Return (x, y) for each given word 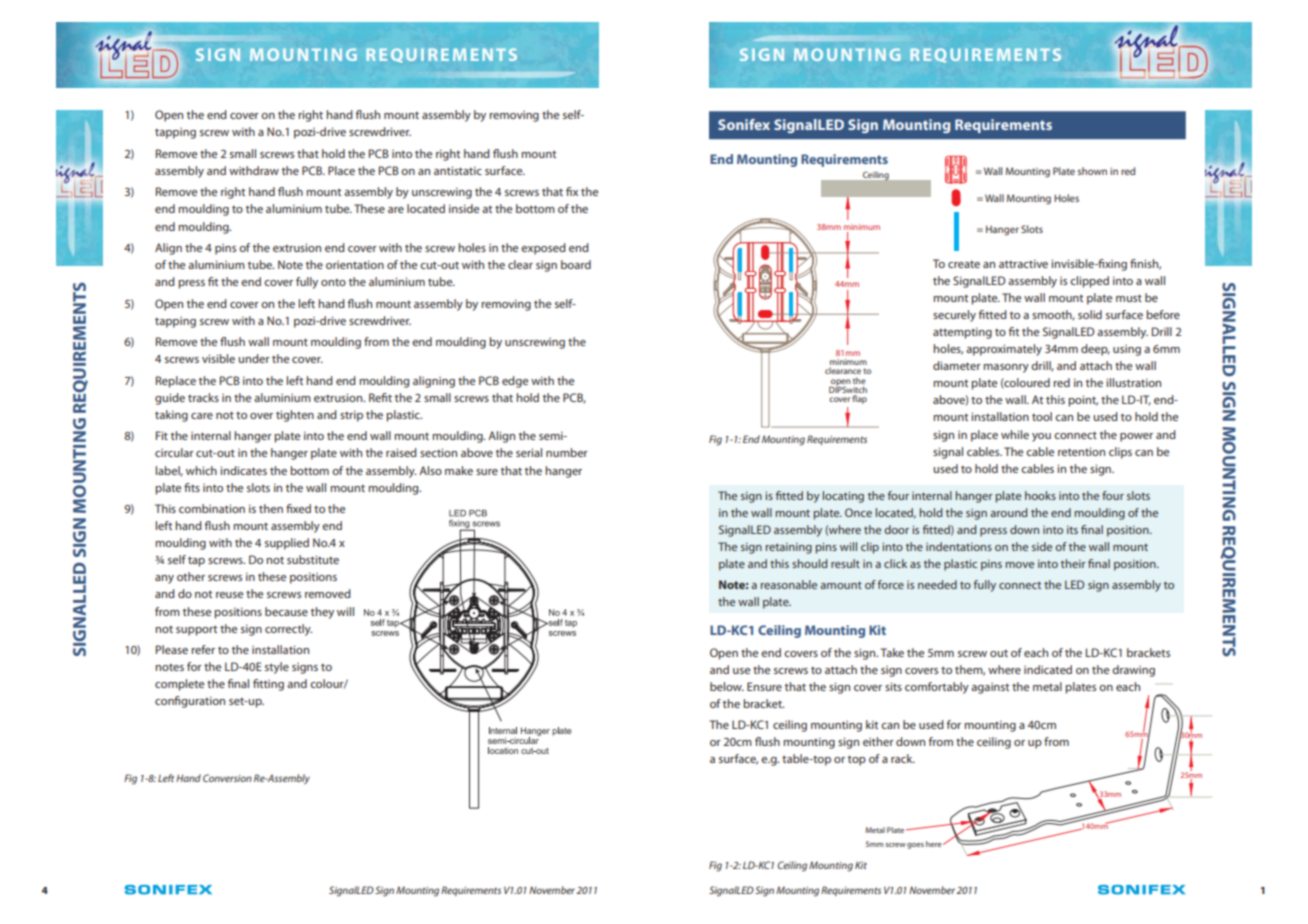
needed (937, 584)
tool (1042, 416)
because (286, 611)
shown (1092, 171)
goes (915, 846)
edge (515, 382)
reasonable (788, 584)
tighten (295, 416)
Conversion (227, 778)
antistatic (458, 170)
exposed (543, 249)
